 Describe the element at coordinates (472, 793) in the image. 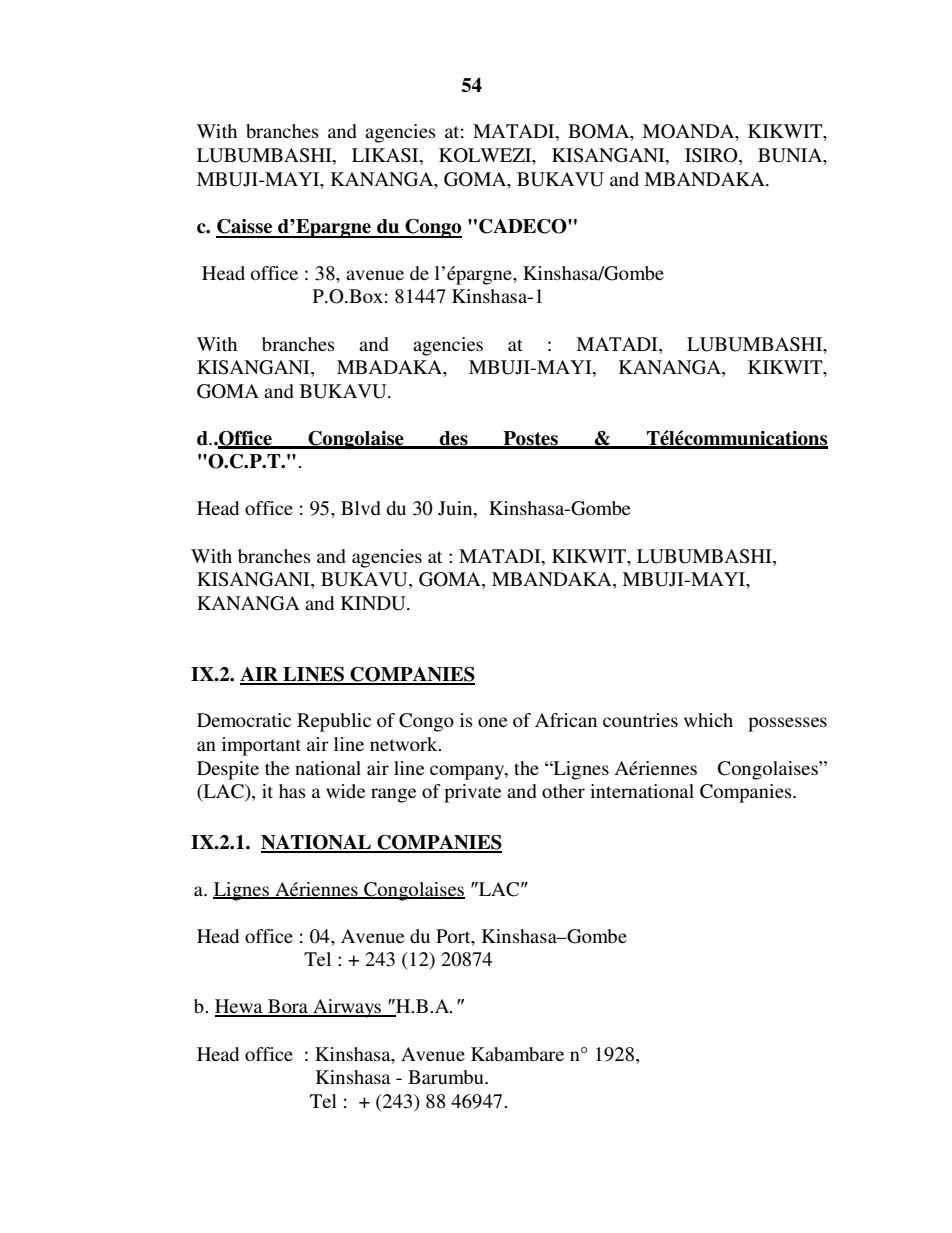

I see `private` at that location.
